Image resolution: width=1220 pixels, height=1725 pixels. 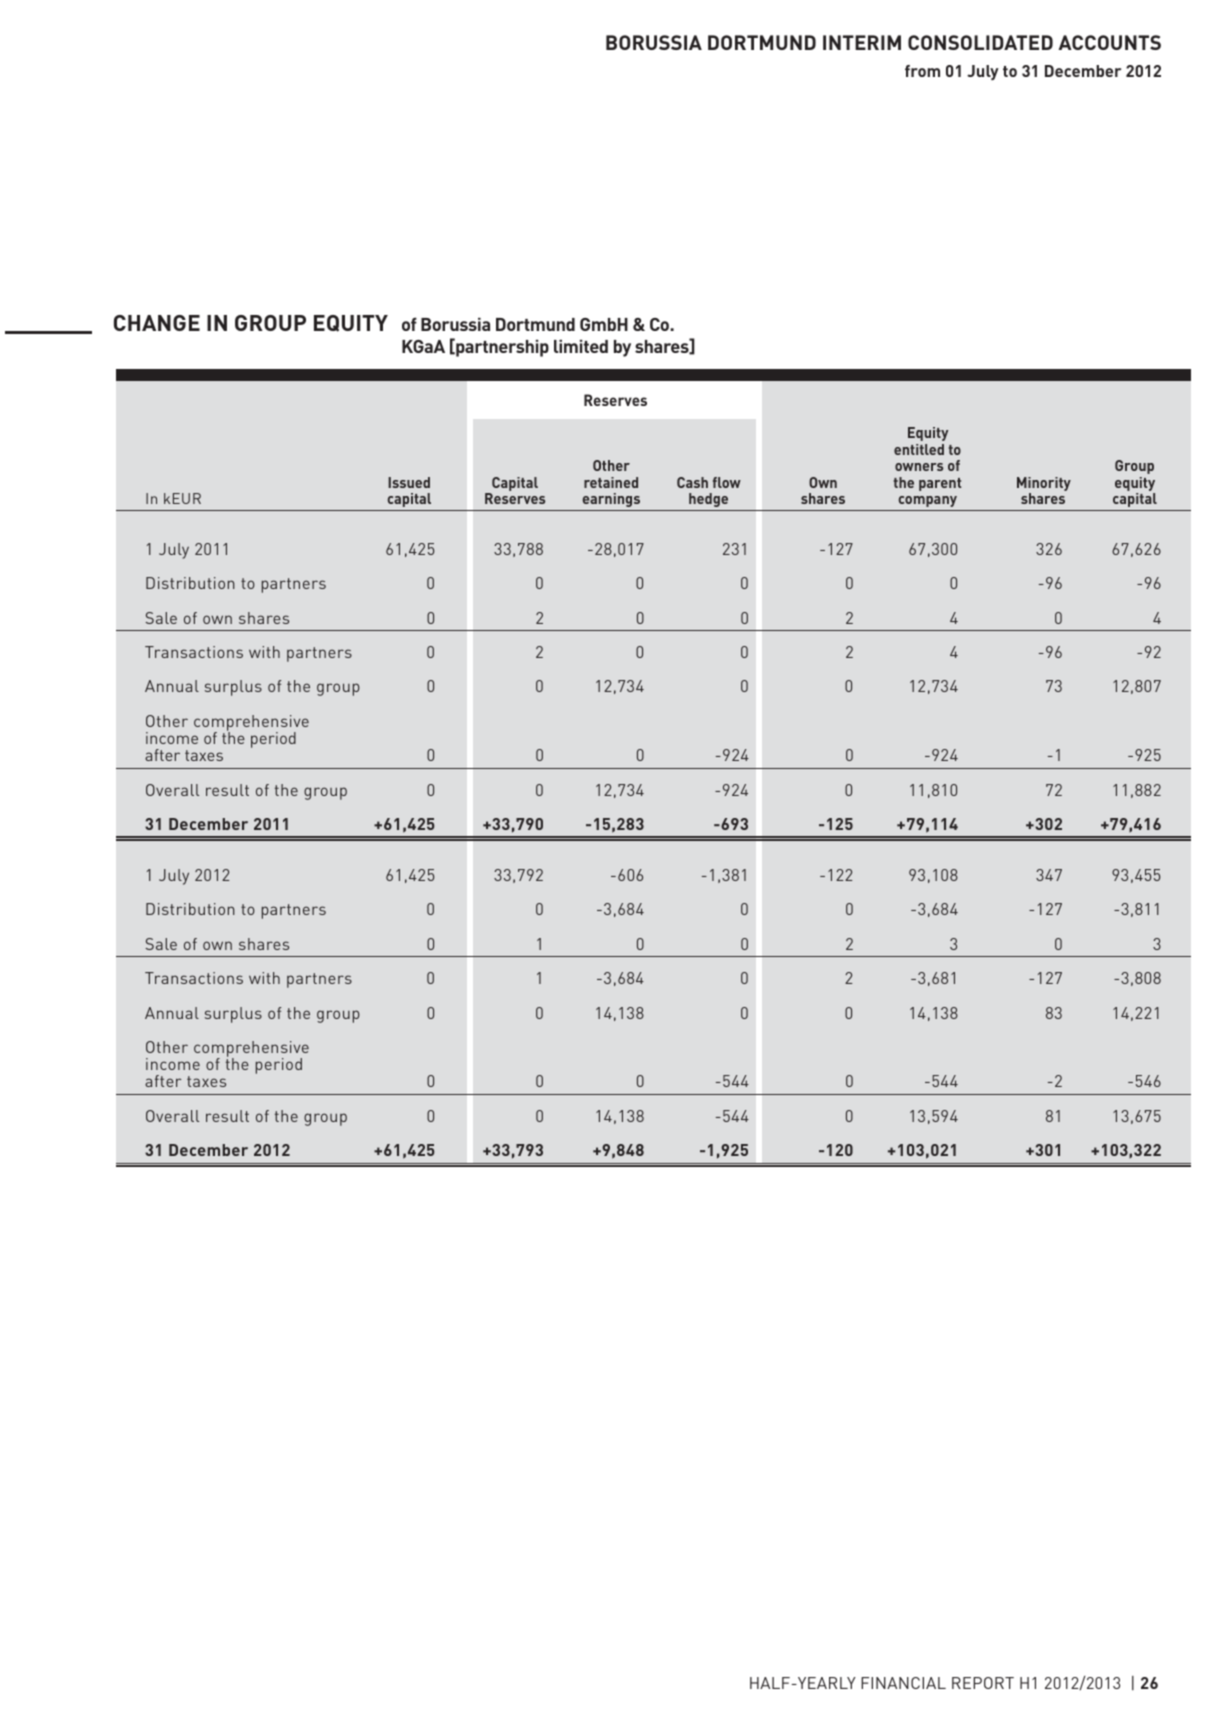 I want to click on Issued, so click(x=409, y=482).
